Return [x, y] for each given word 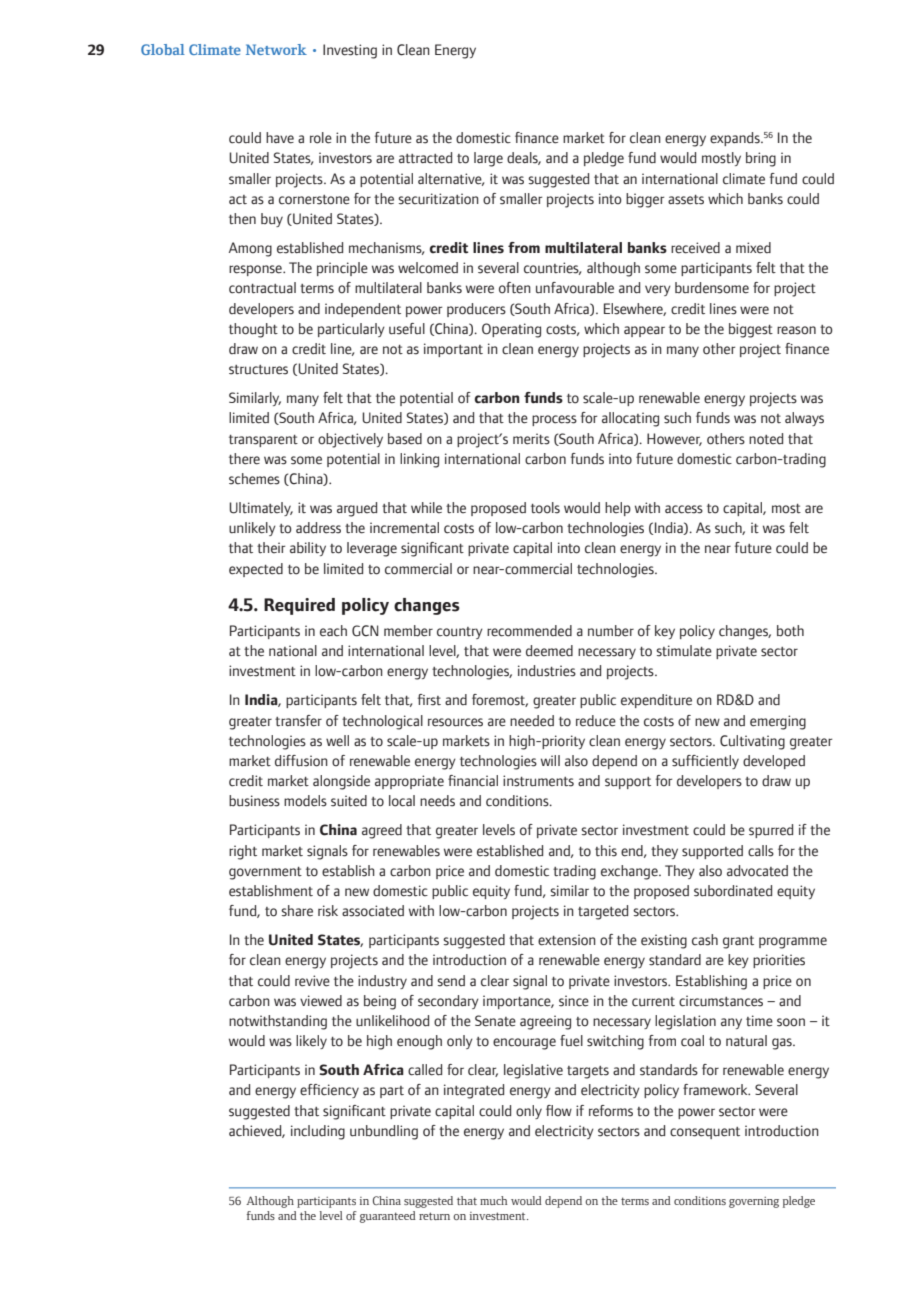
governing [754, 1202]
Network [276, 49]
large [488, 159]
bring [761, 159]
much [493, 1200]
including [318, 1132]
